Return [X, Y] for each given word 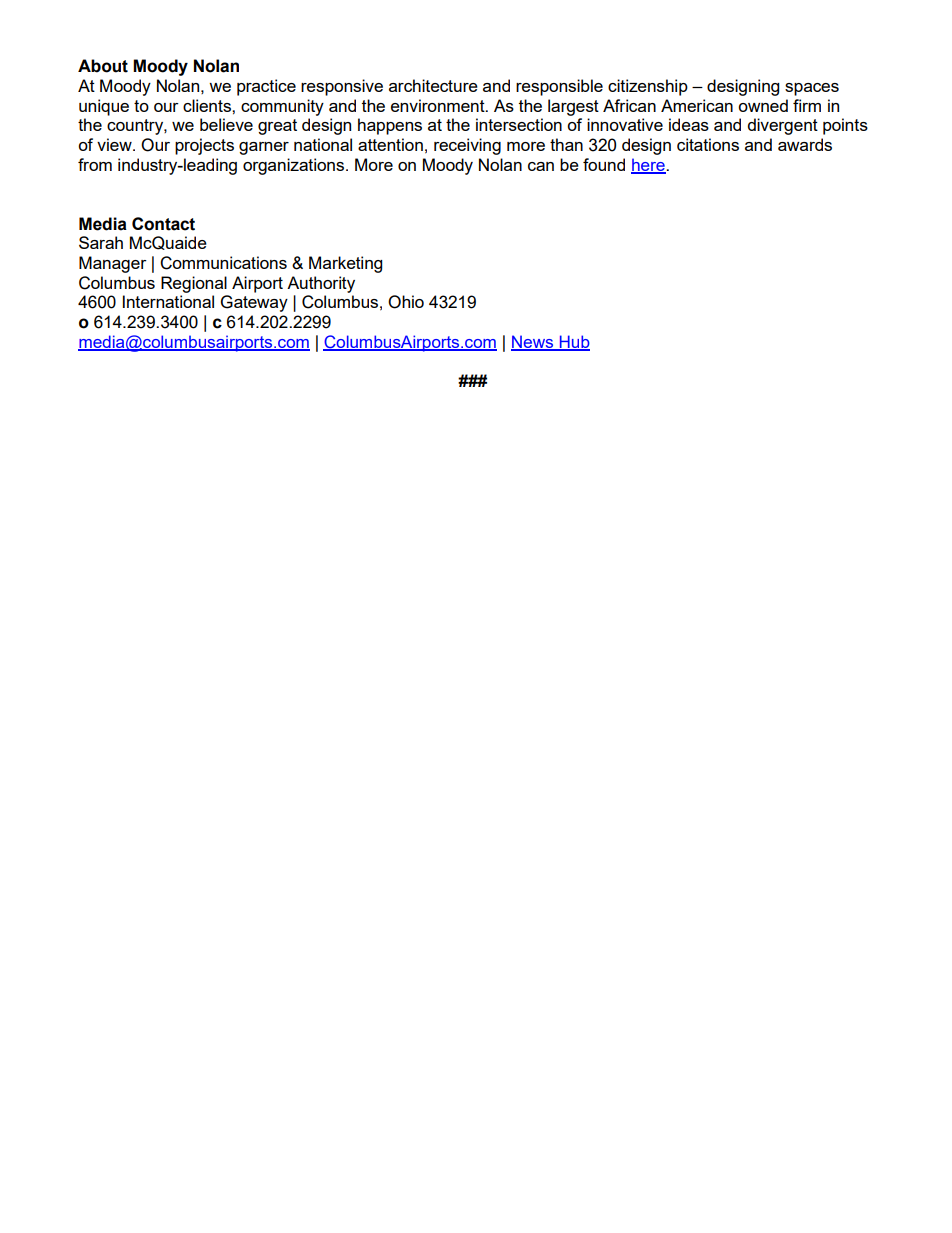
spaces [812, 89]
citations [708, 144]
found [604, 164]
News [533, 342]
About [103, 66]
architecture [433, 85]
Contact [163, 224]
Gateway [254, 303]
